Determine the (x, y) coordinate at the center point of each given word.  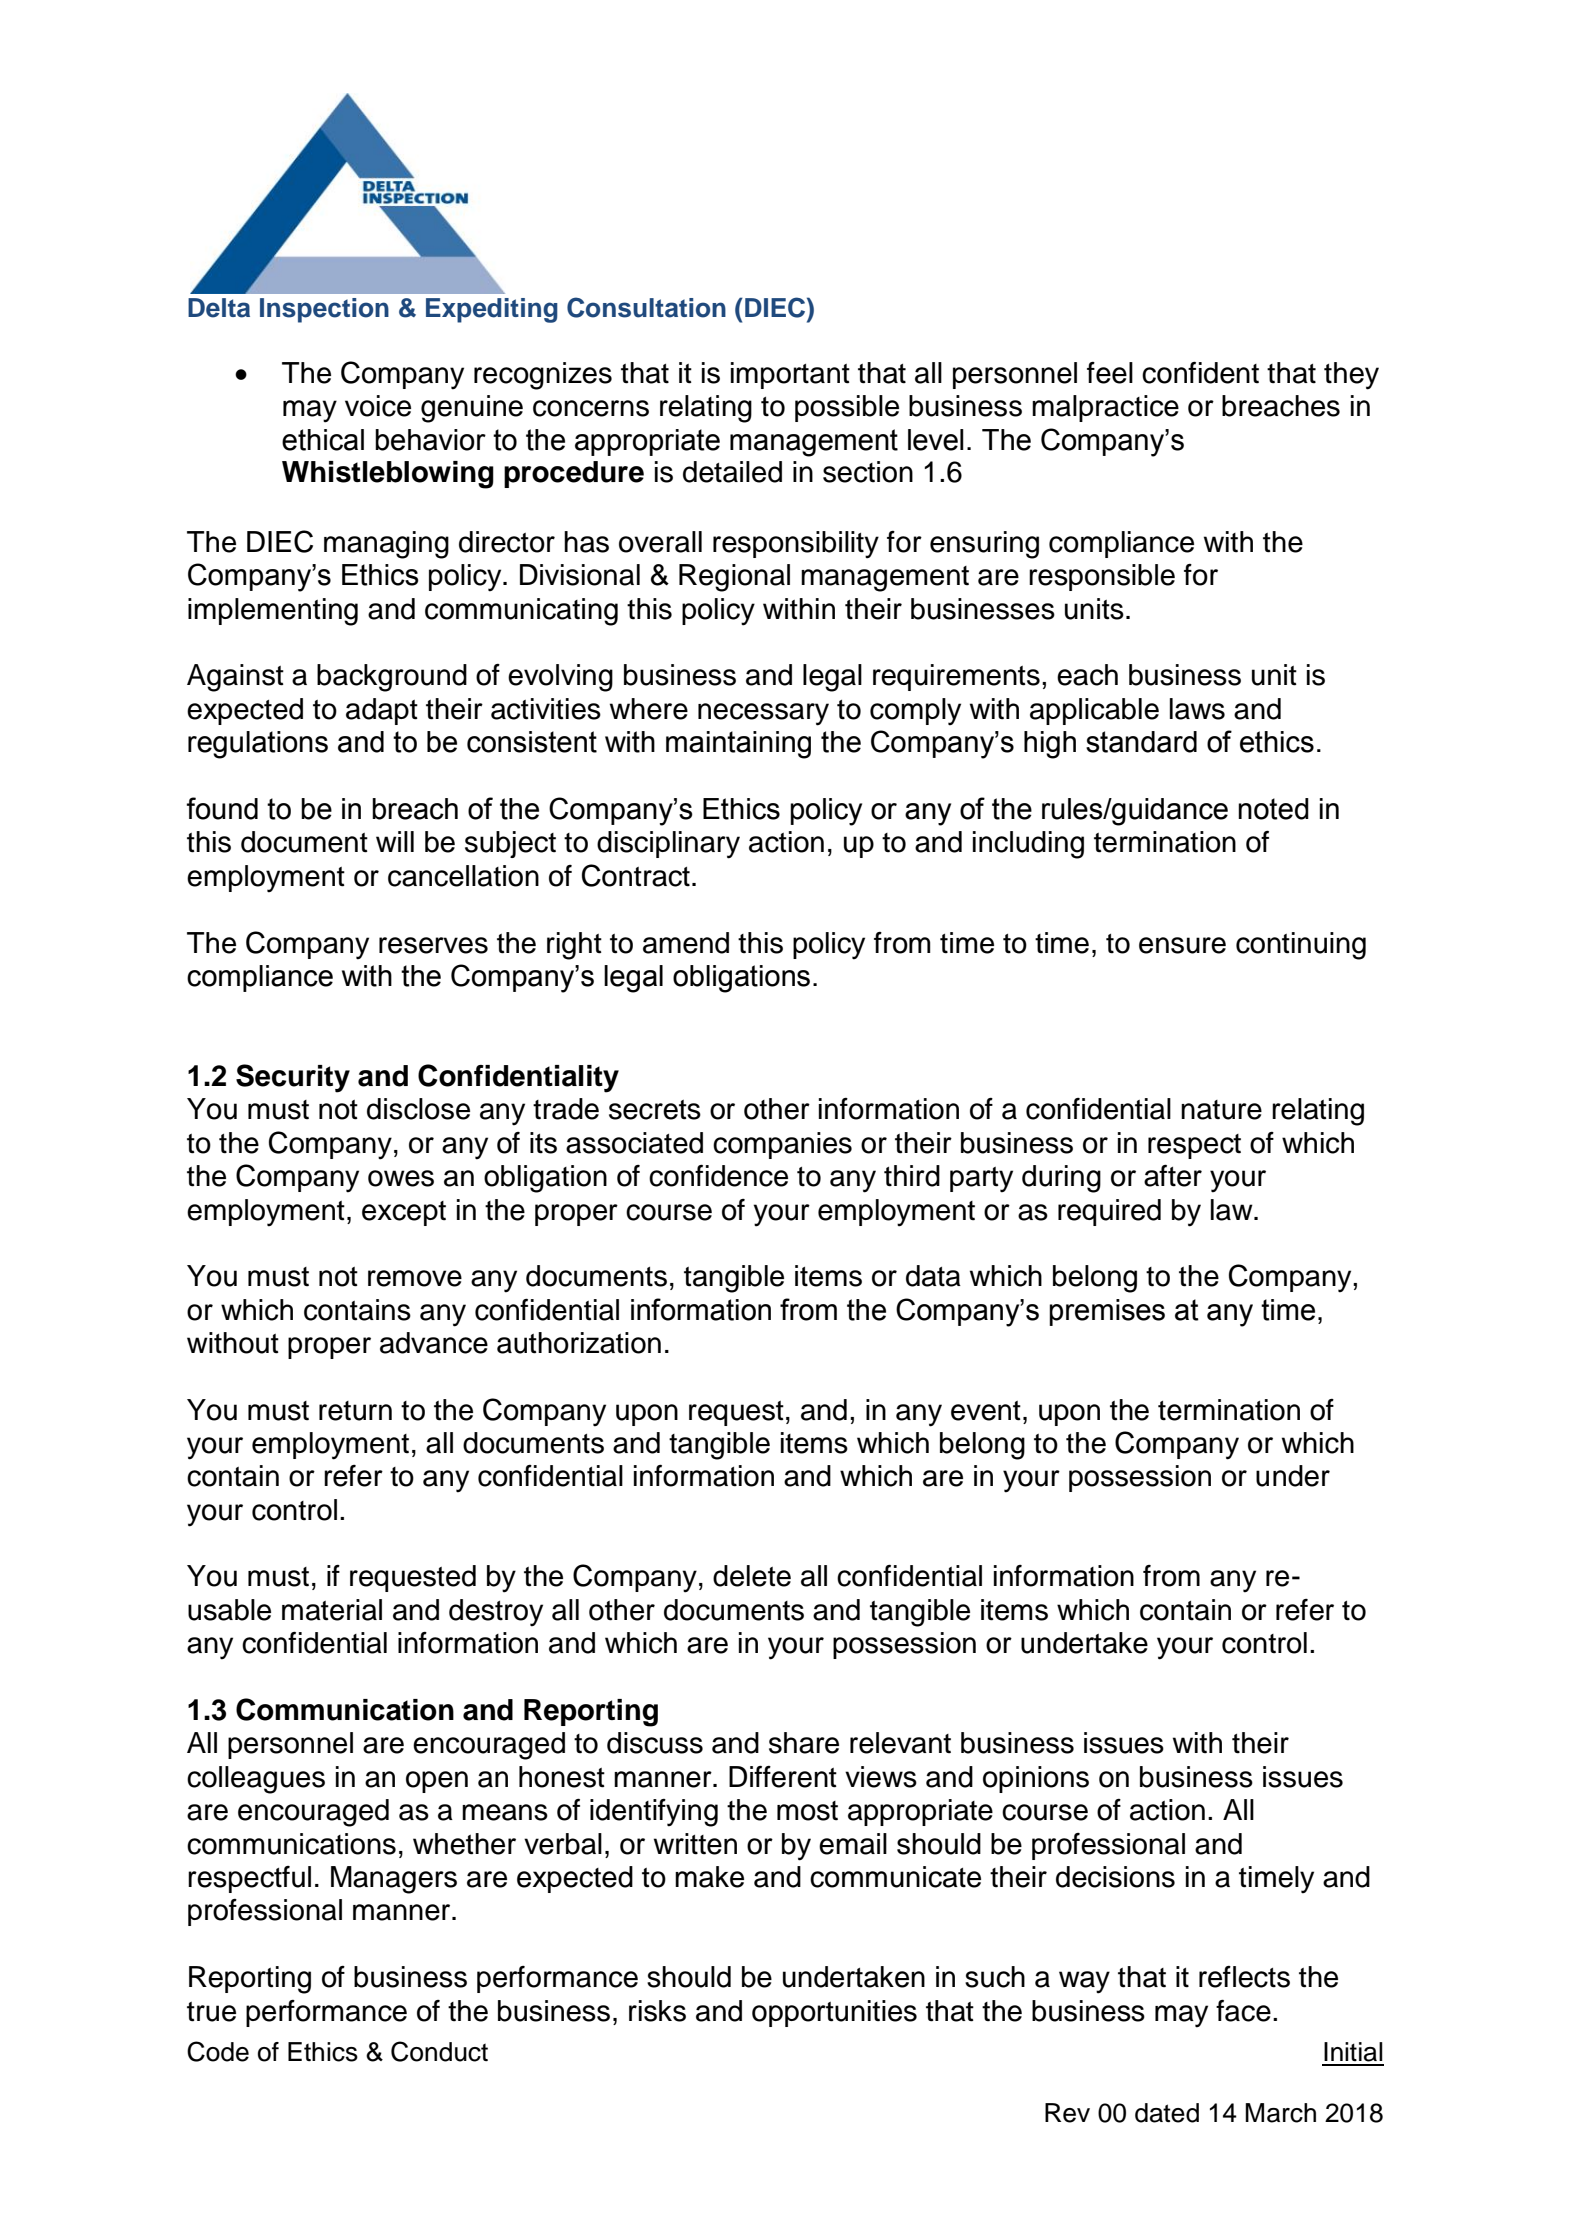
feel (1110, 373)
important (790, 375)
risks (657, 2011)
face (1243, 2010)
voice (378, 406)
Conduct (439, 2051)
